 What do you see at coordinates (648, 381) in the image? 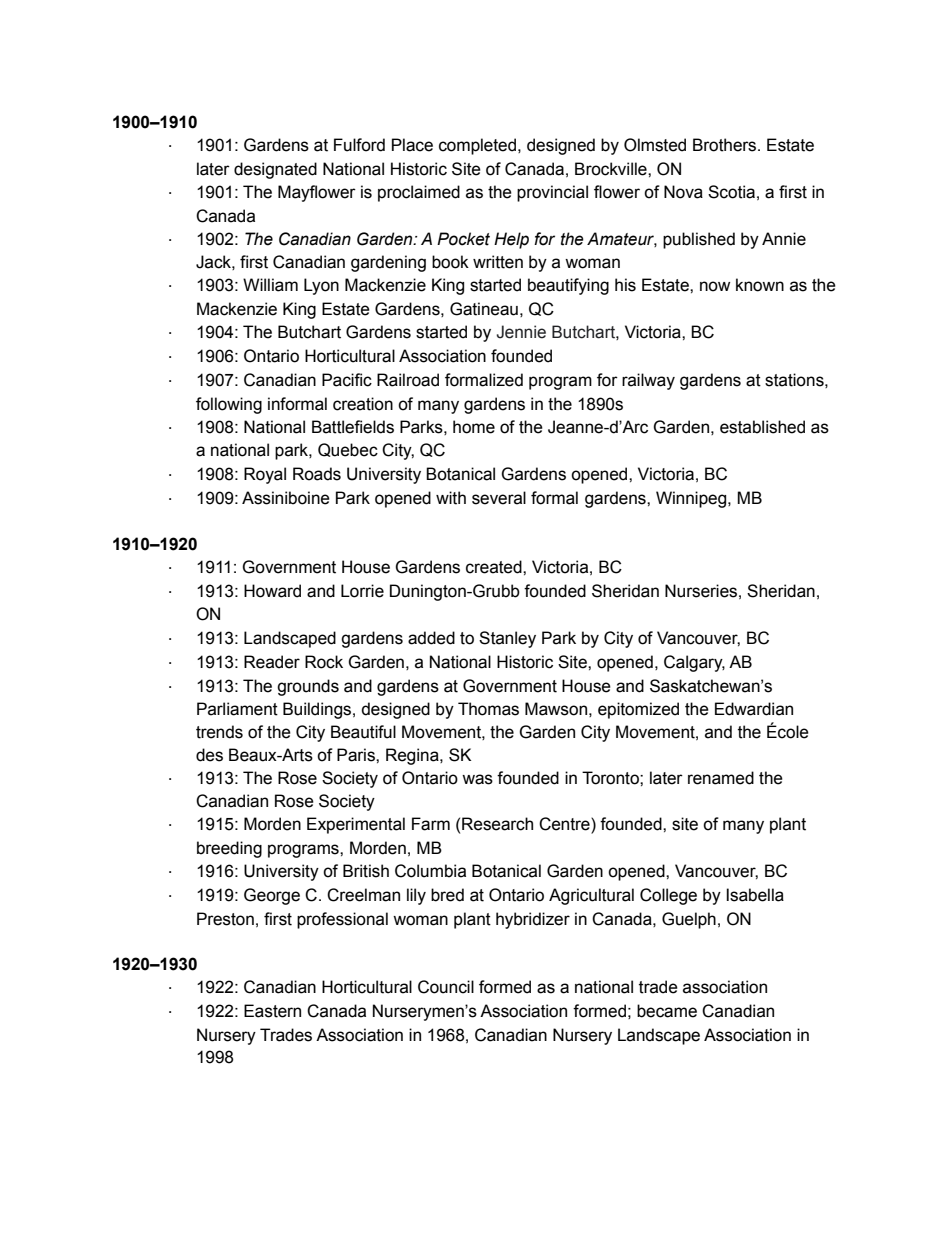
I see `railway` at bounding box center [648, 381].
